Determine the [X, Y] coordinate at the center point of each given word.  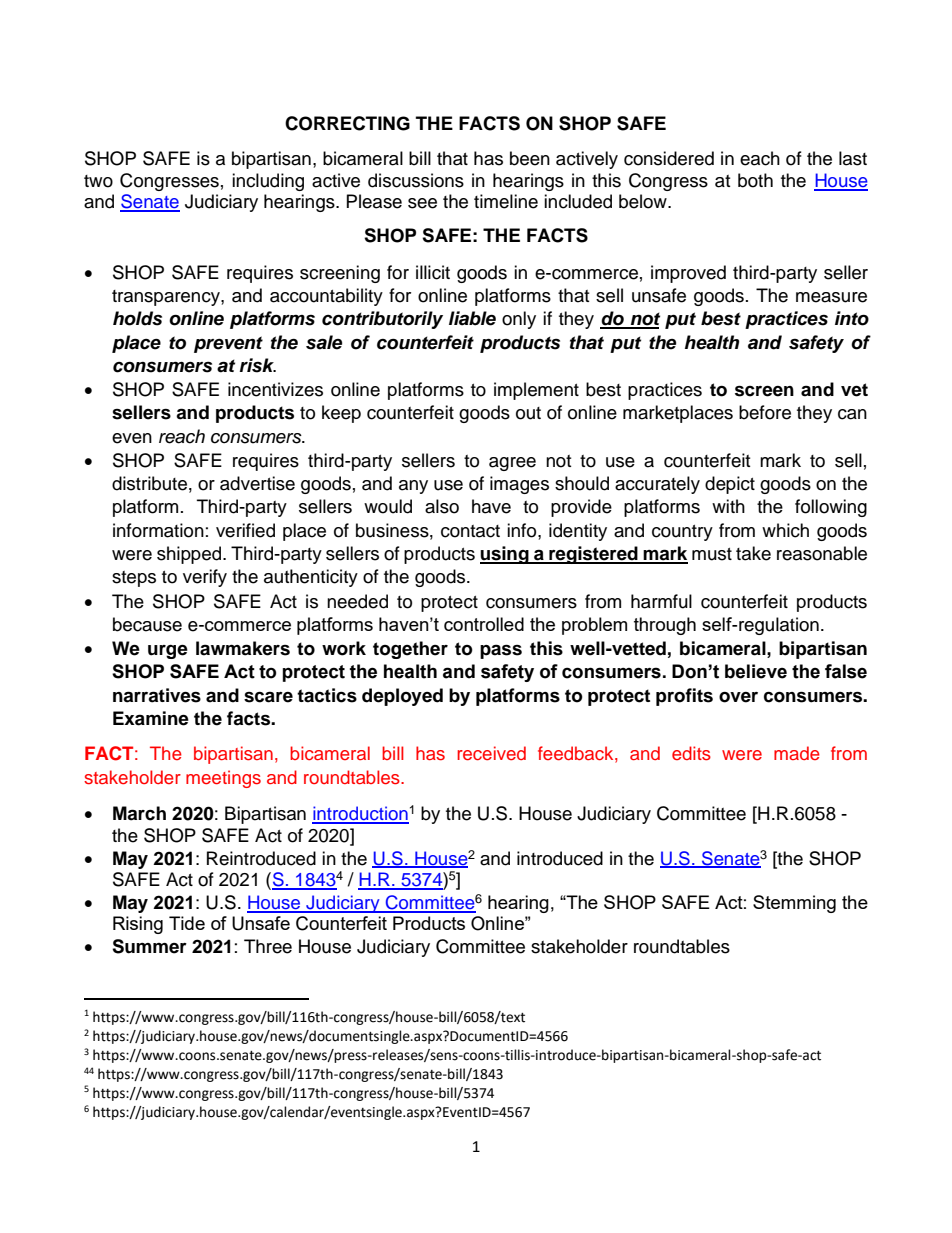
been [530, 158]
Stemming [794, 904]
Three [268, 946]
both [755, 180]
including [268, 182]
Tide [187, 923]
